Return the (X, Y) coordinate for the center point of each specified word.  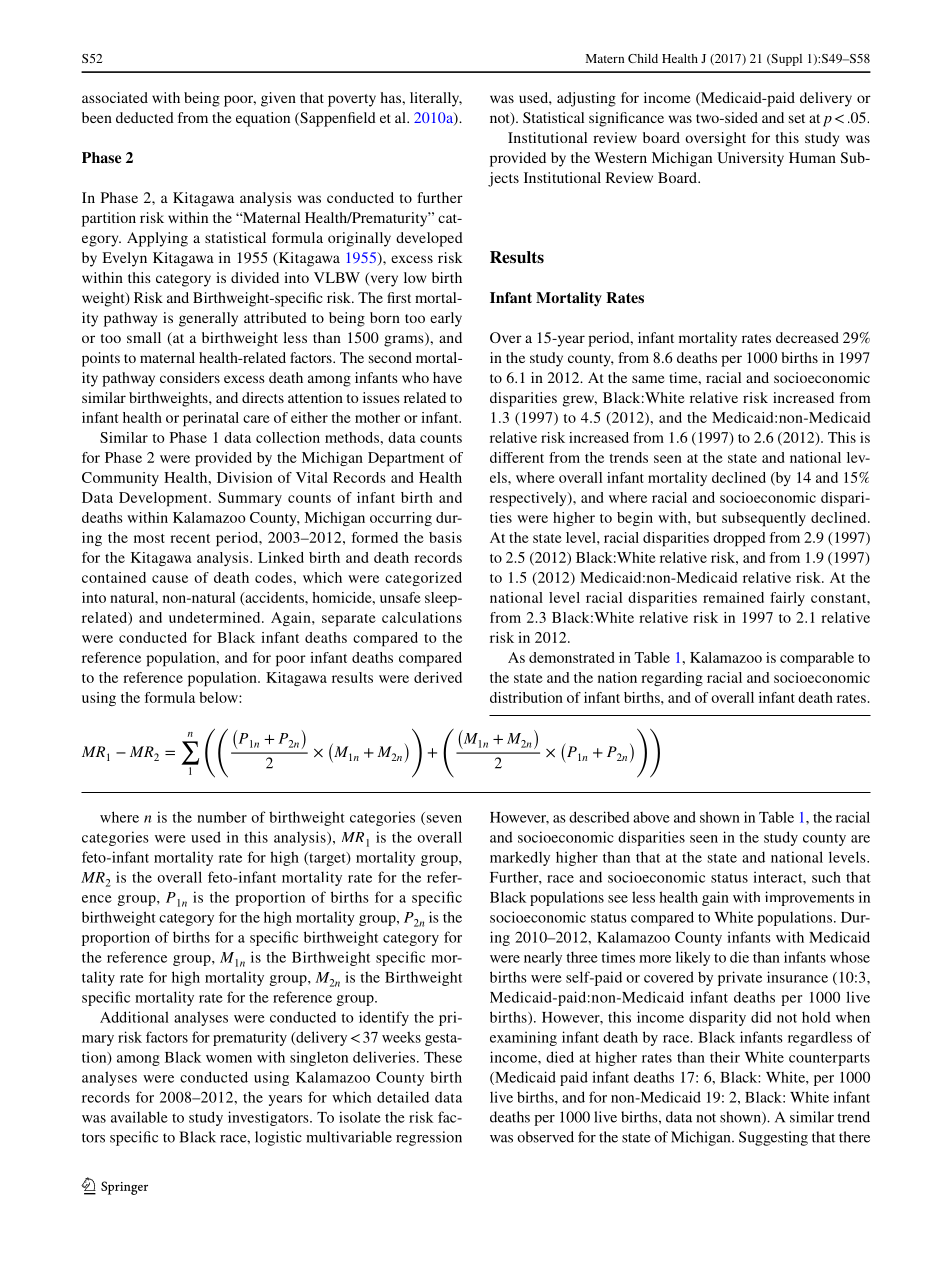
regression (429, 1138)
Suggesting (773, 1138)
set (797, 118)
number (222, 817)
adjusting (586, 99)
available (139, 1117)
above (651, 817)
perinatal (211, 419)
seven (443, 820)
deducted (145, 117)
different (517, 457)
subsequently (764, 519)
